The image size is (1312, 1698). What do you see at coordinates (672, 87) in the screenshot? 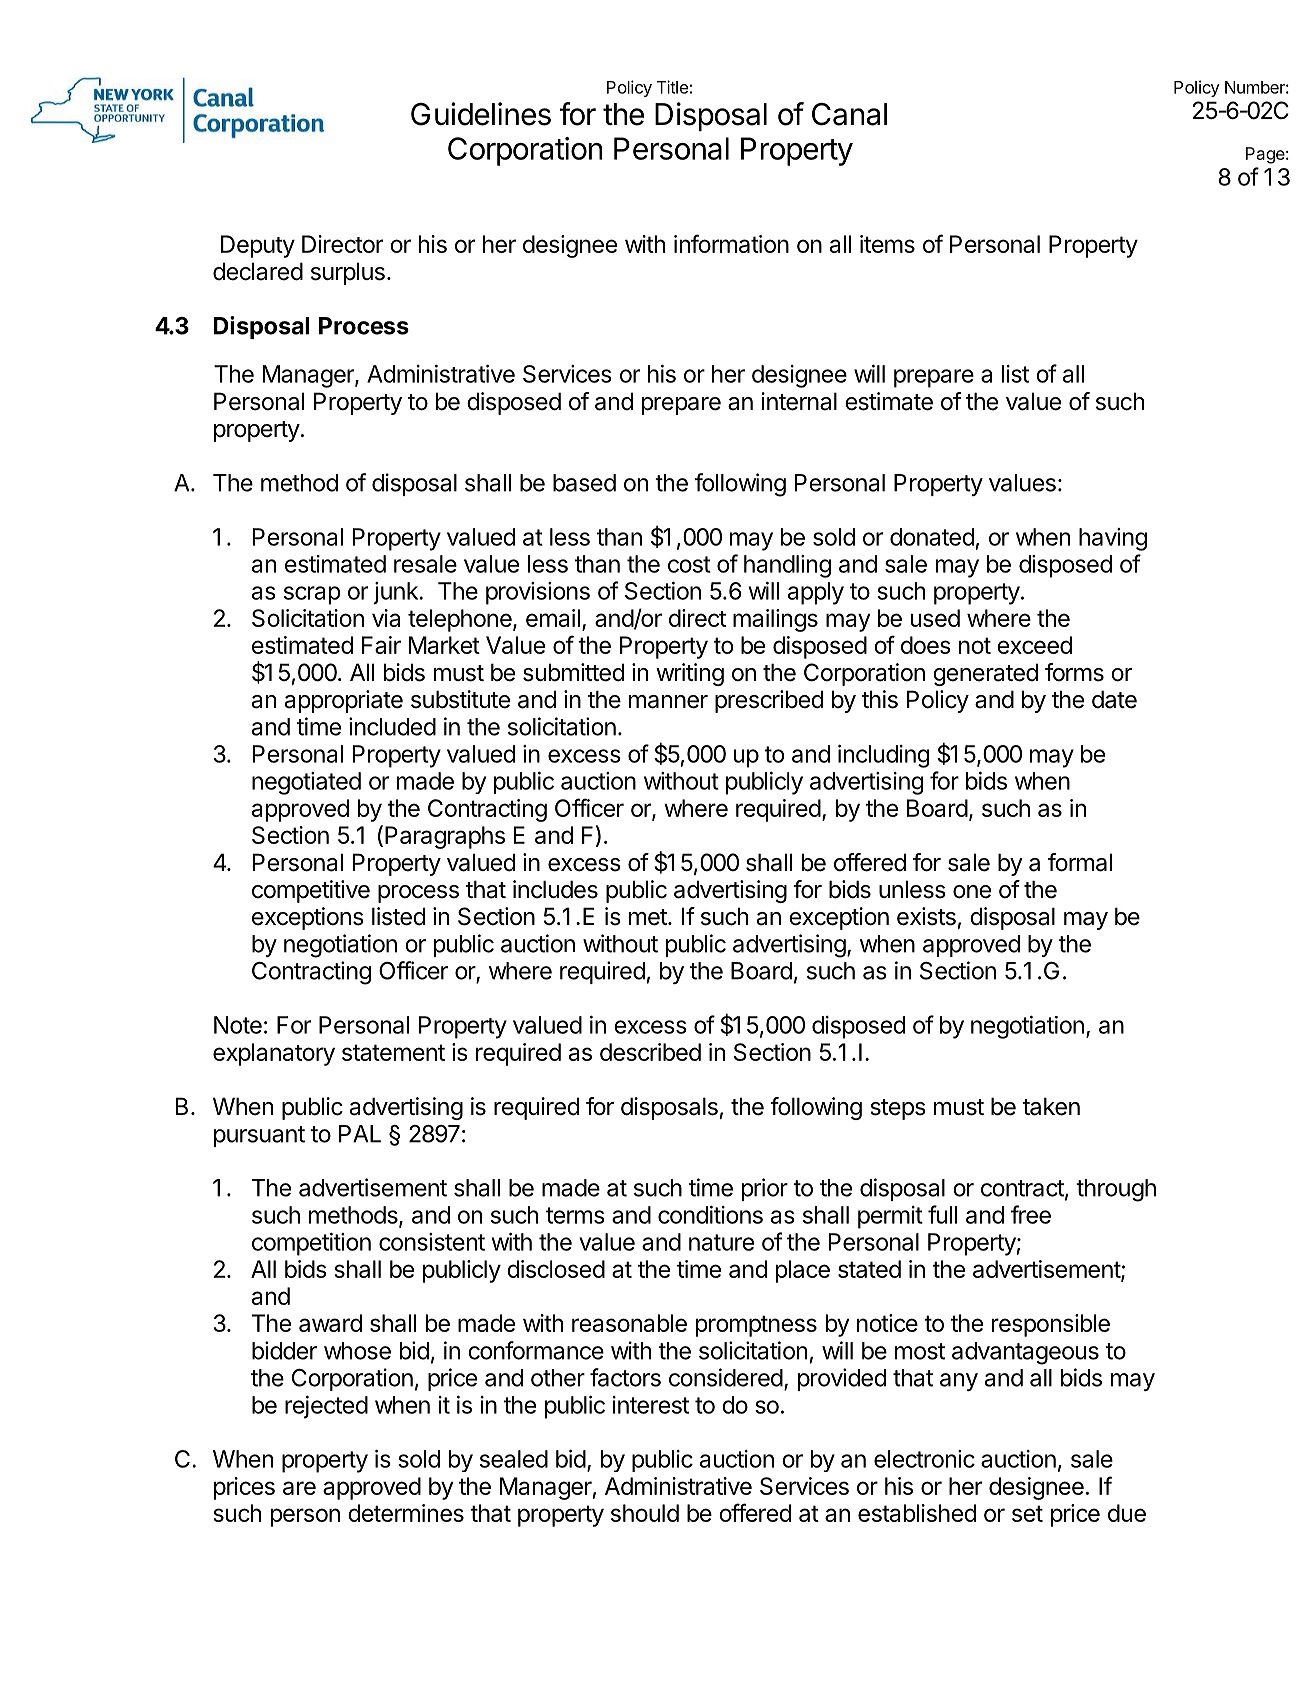
I see `Title` at bounding box center [672, 87].
